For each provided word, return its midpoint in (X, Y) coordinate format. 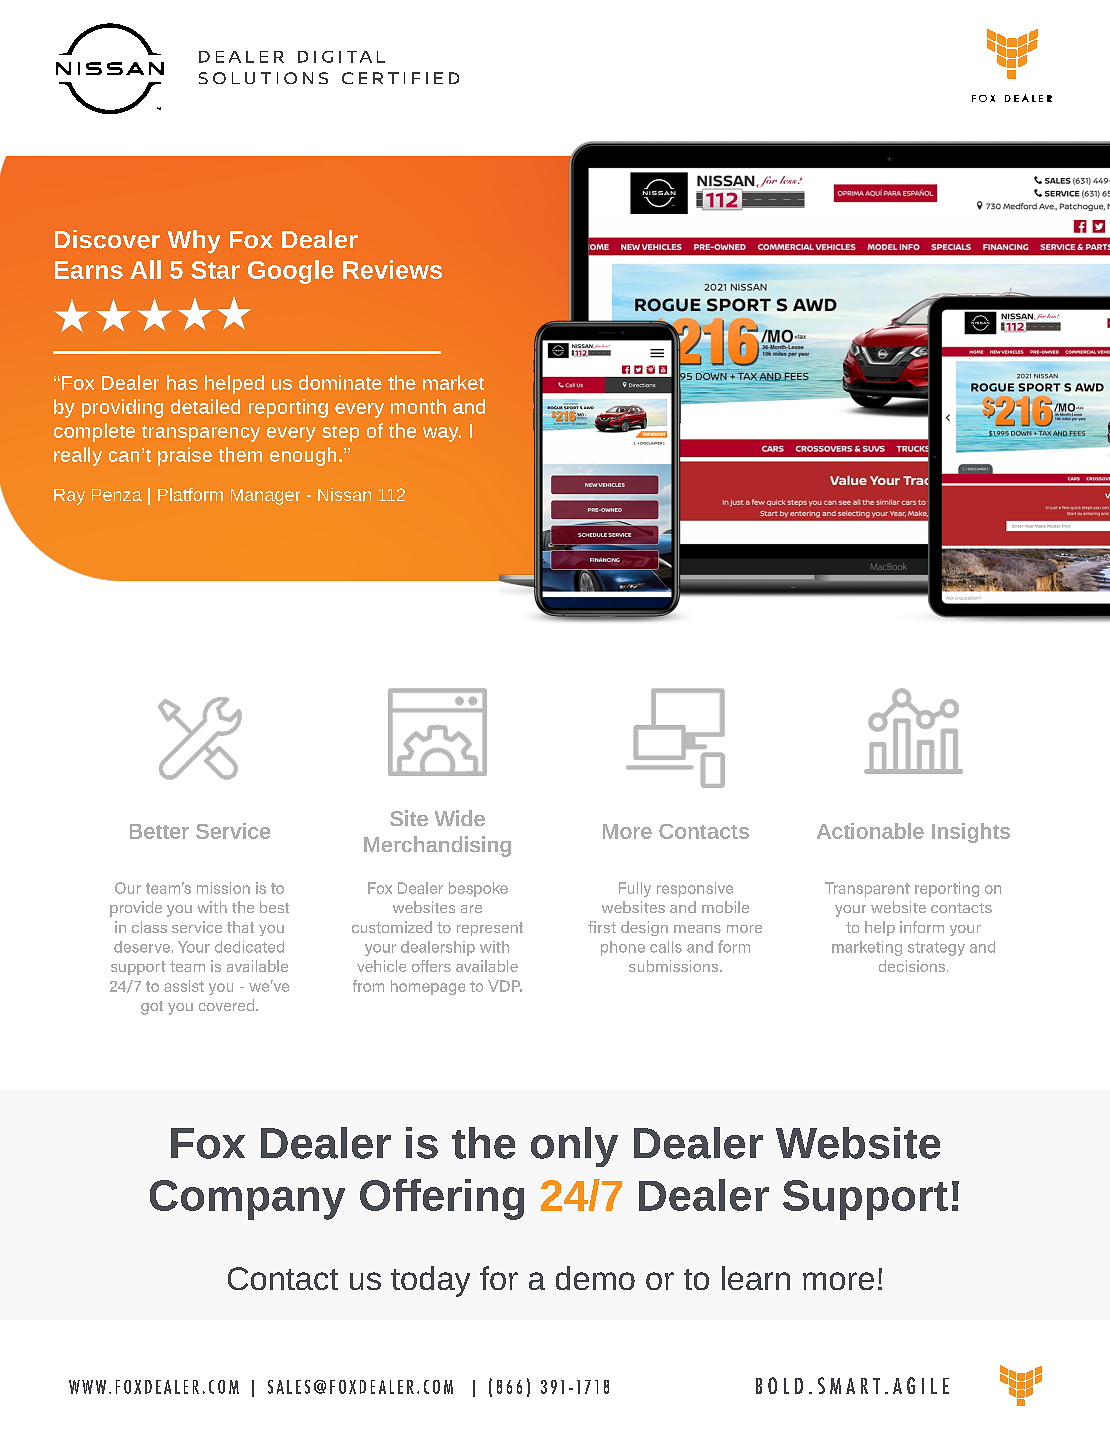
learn (756, 1278)
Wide (460, 818)
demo (595, 1278)
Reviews (392, 269)
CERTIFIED (400, 78)
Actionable (870, 831)
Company (247, 1200)
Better (159, 831)
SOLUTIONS (263, 78)
